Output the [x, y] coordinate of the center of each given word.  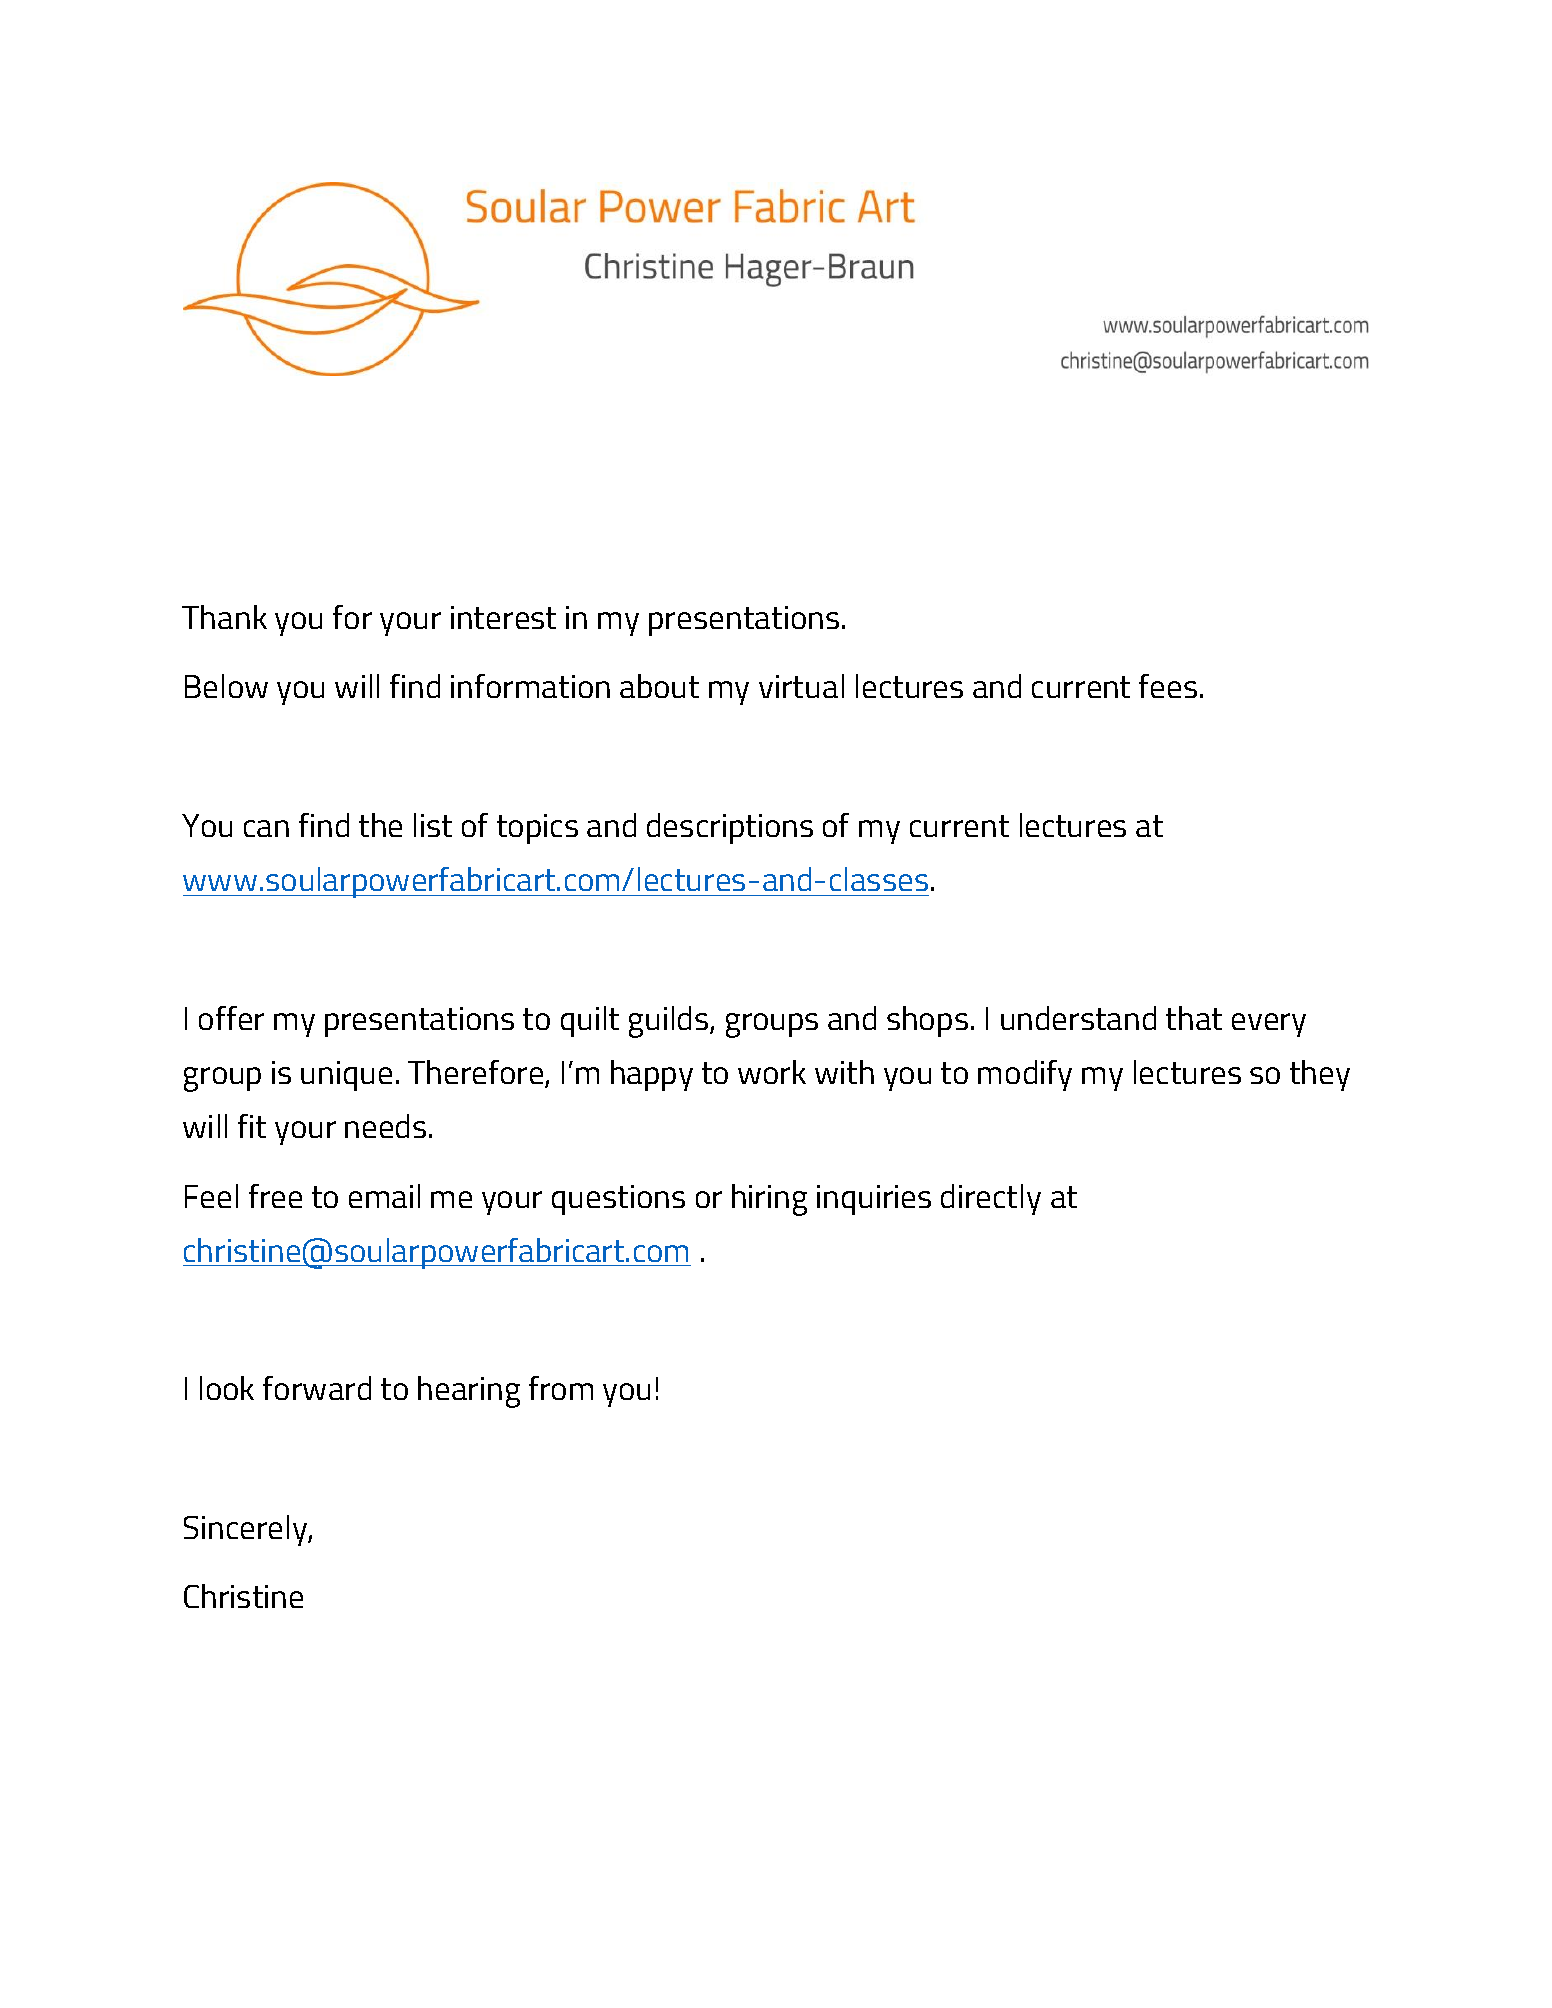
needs [385, 1126]
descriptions [730, 828]
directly [991, 1199]
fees [1168, 686]
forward [317, 1388]
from [561, 1388]
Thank [224, 617]
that [1194, 1018]
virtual [801, 686]
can [266, 828]
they [1320, 1075]
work [772, 1072]
